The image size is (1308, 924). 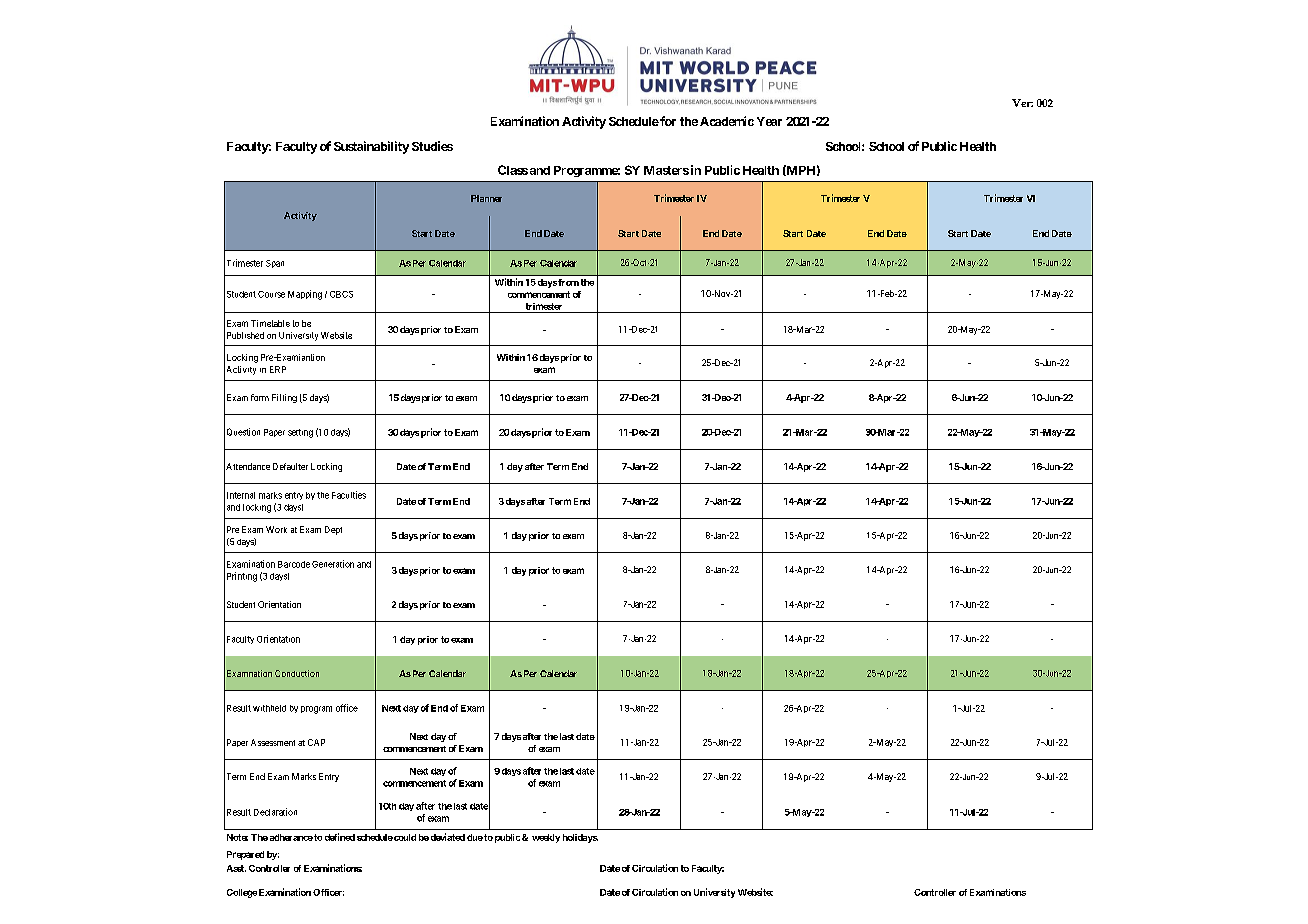 I want to click on weekly, so click(x=546, y=838).
